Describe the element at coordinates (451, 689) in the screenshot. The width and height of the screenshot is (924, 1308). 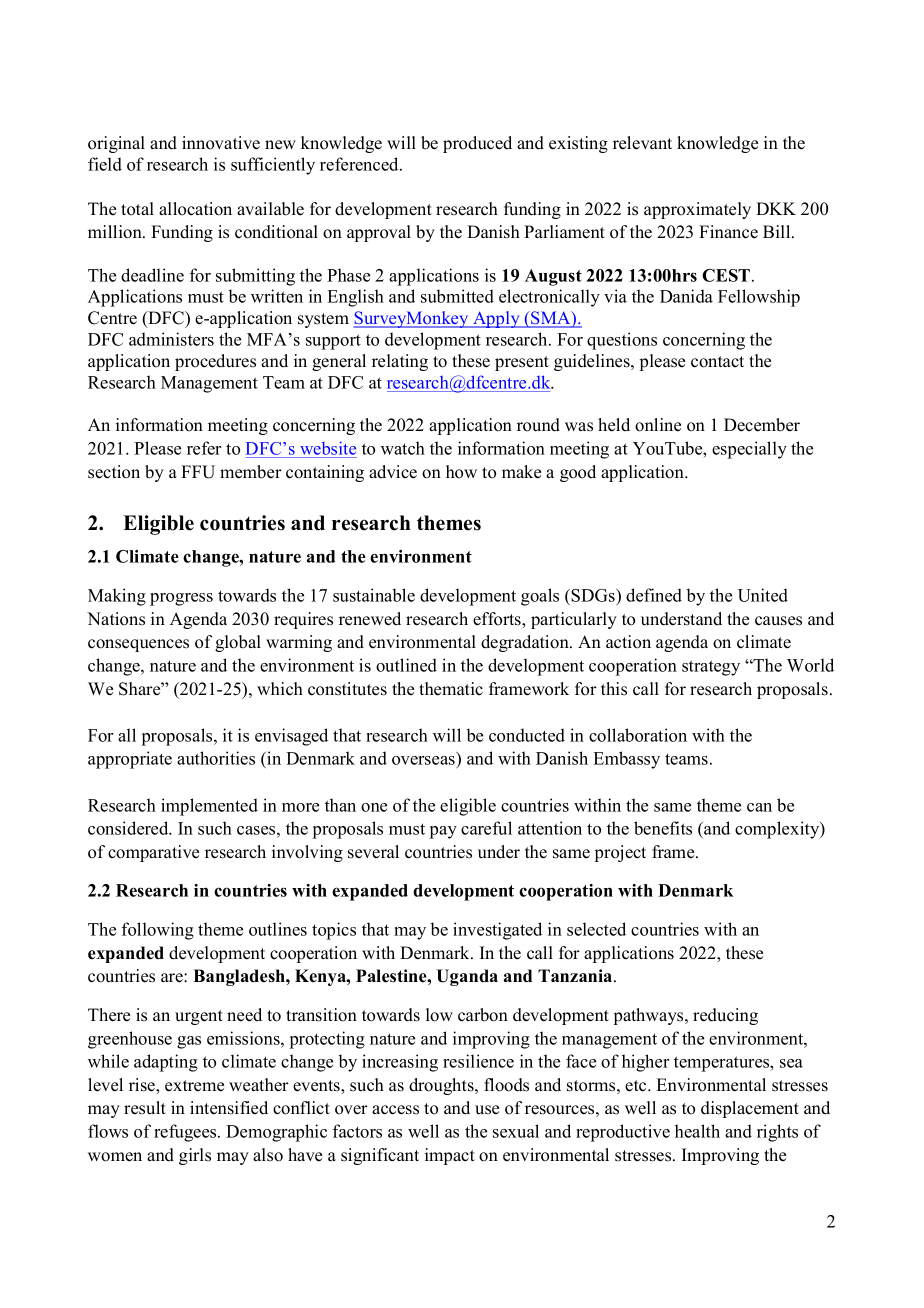
I see `thematic` at that location.
